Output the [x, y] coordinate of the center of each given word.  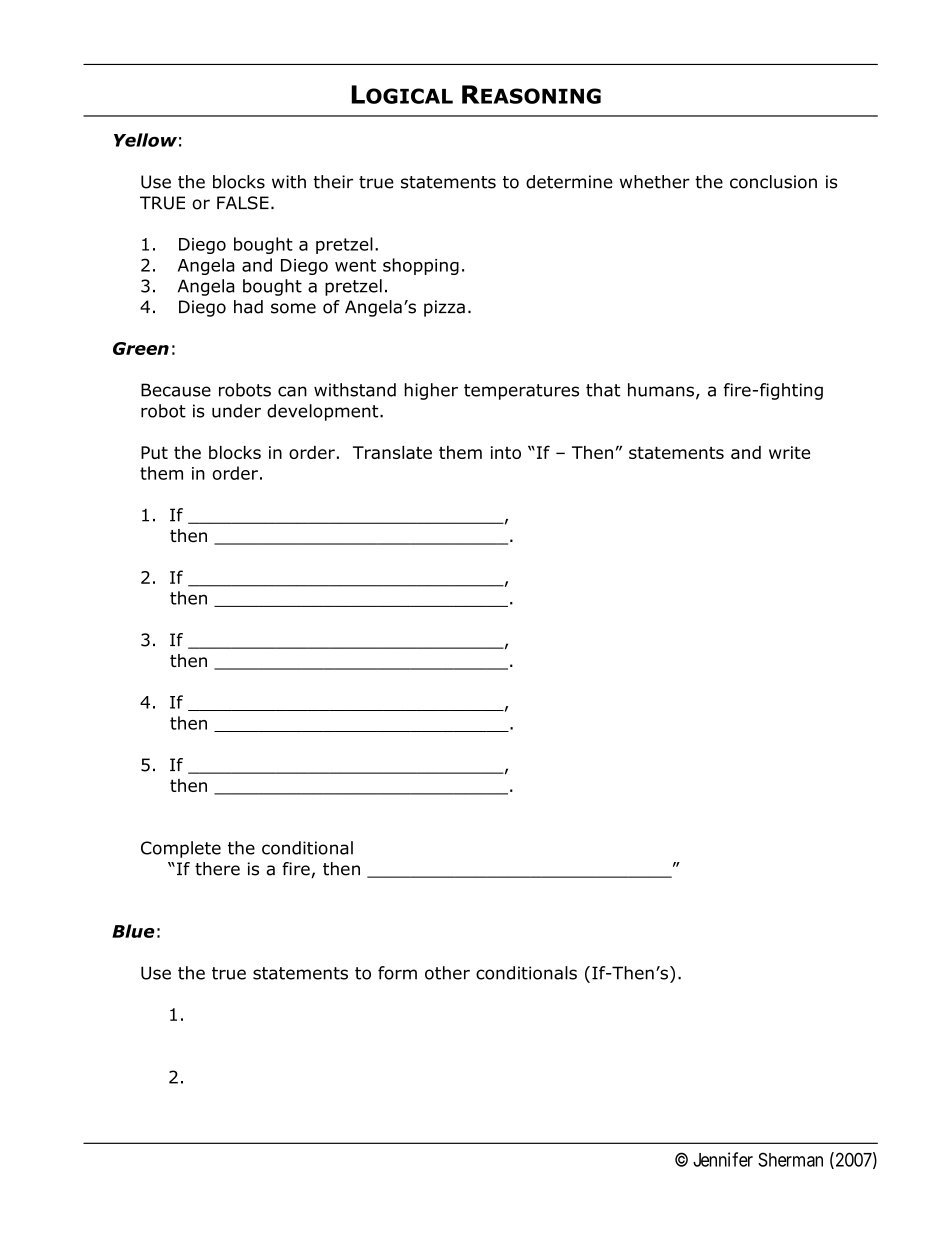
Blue [133, 931]
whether [655, 182]
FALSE [243, 203]
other [447, 973]
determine [569, 182]
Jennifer [723, 1159]
